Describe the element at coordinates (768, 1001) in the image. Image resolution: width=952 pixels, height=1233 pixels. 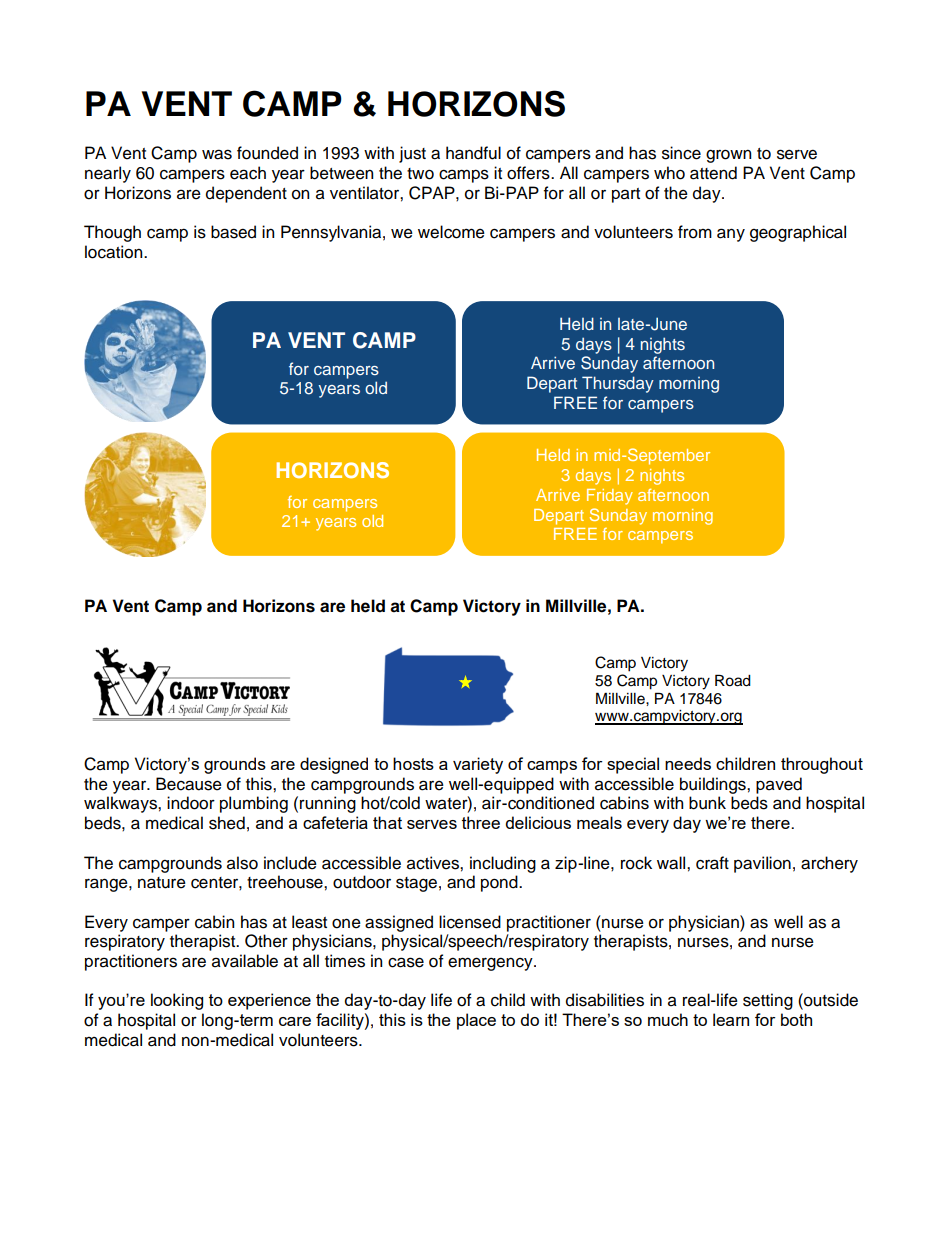
I see `setting` at that location.
